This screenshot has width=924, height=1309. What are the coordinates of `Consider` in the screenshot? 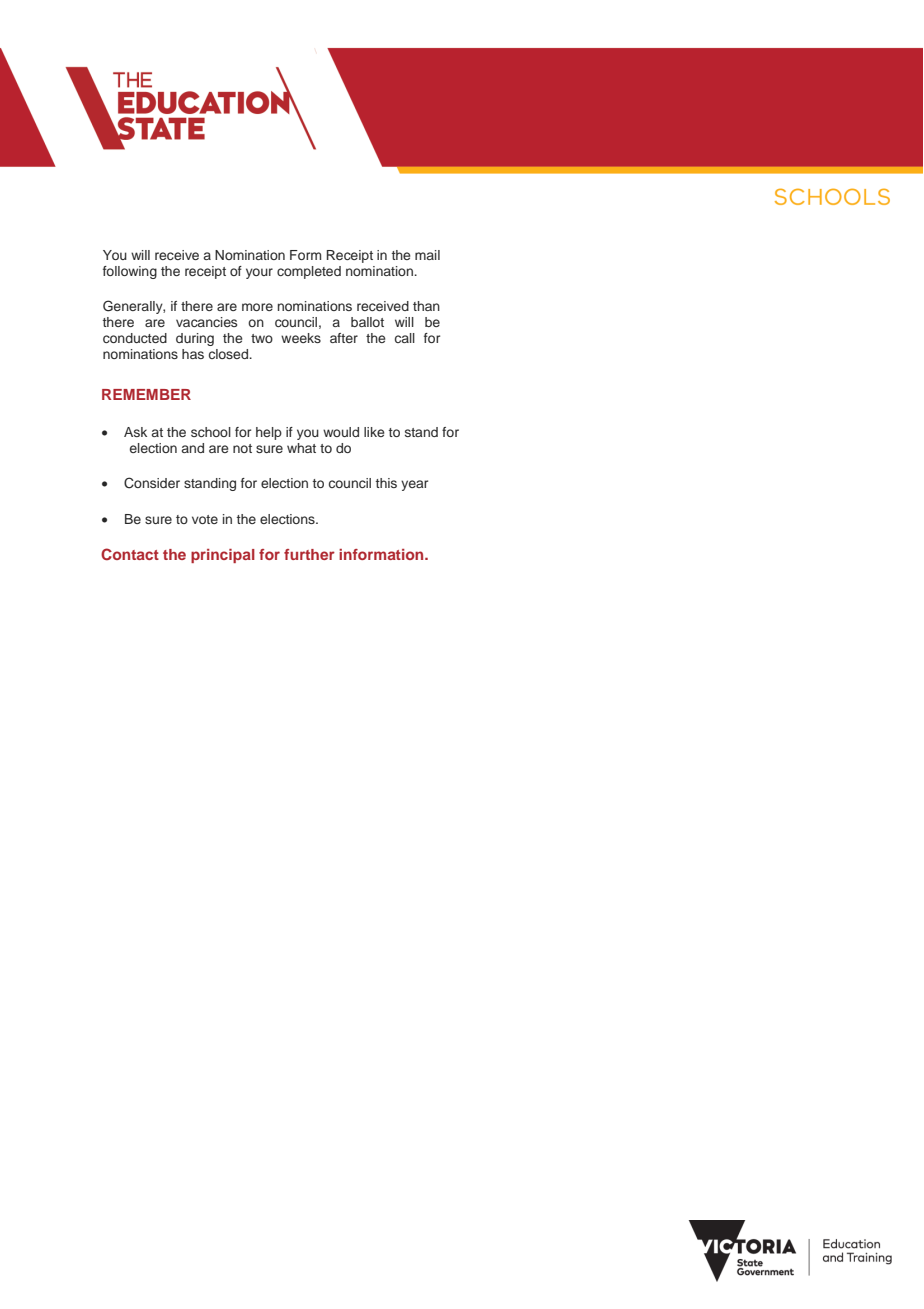 It's located at (152, 483).
